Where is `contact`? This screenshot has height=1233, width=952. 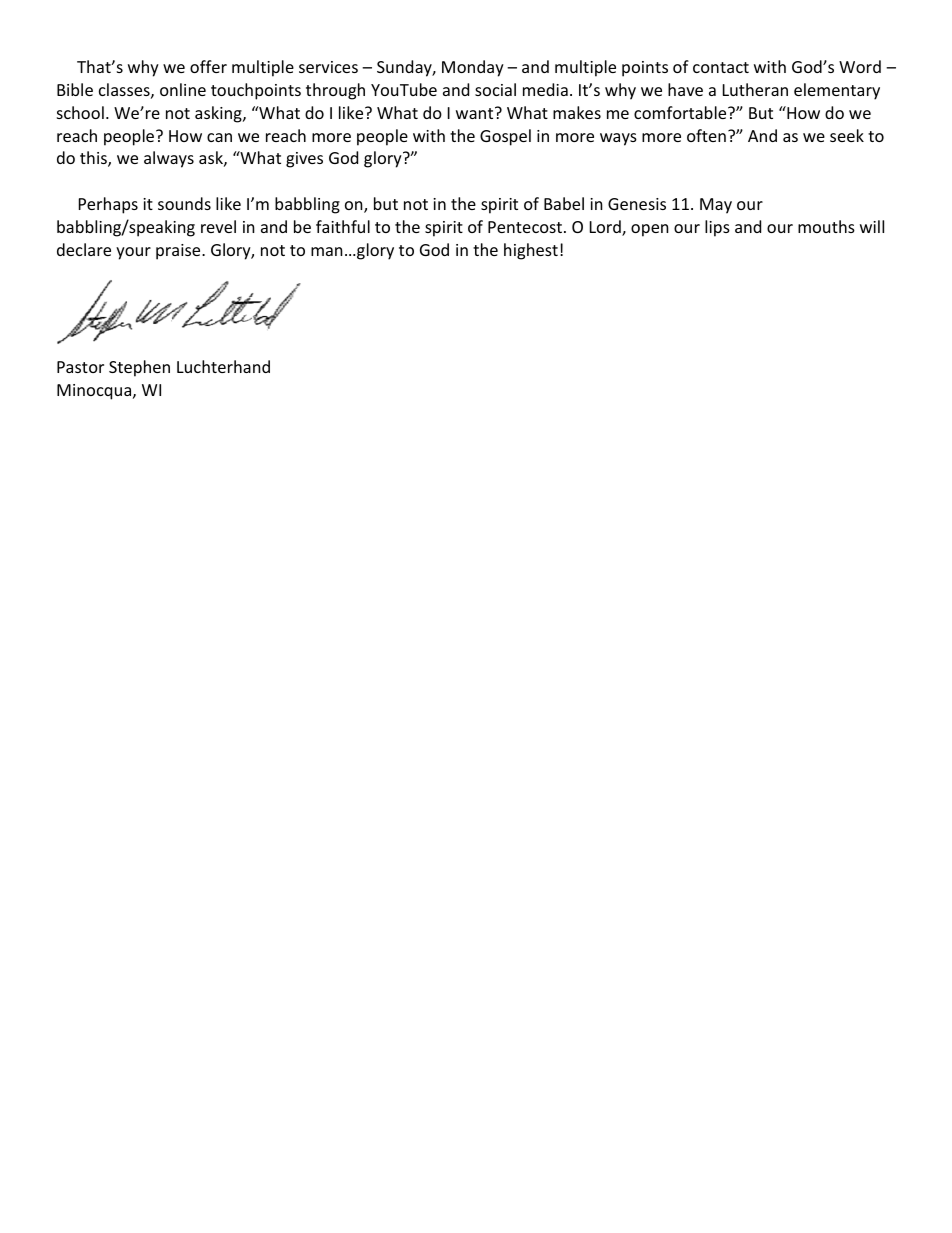
contact is located at coordinates (721, 67).
